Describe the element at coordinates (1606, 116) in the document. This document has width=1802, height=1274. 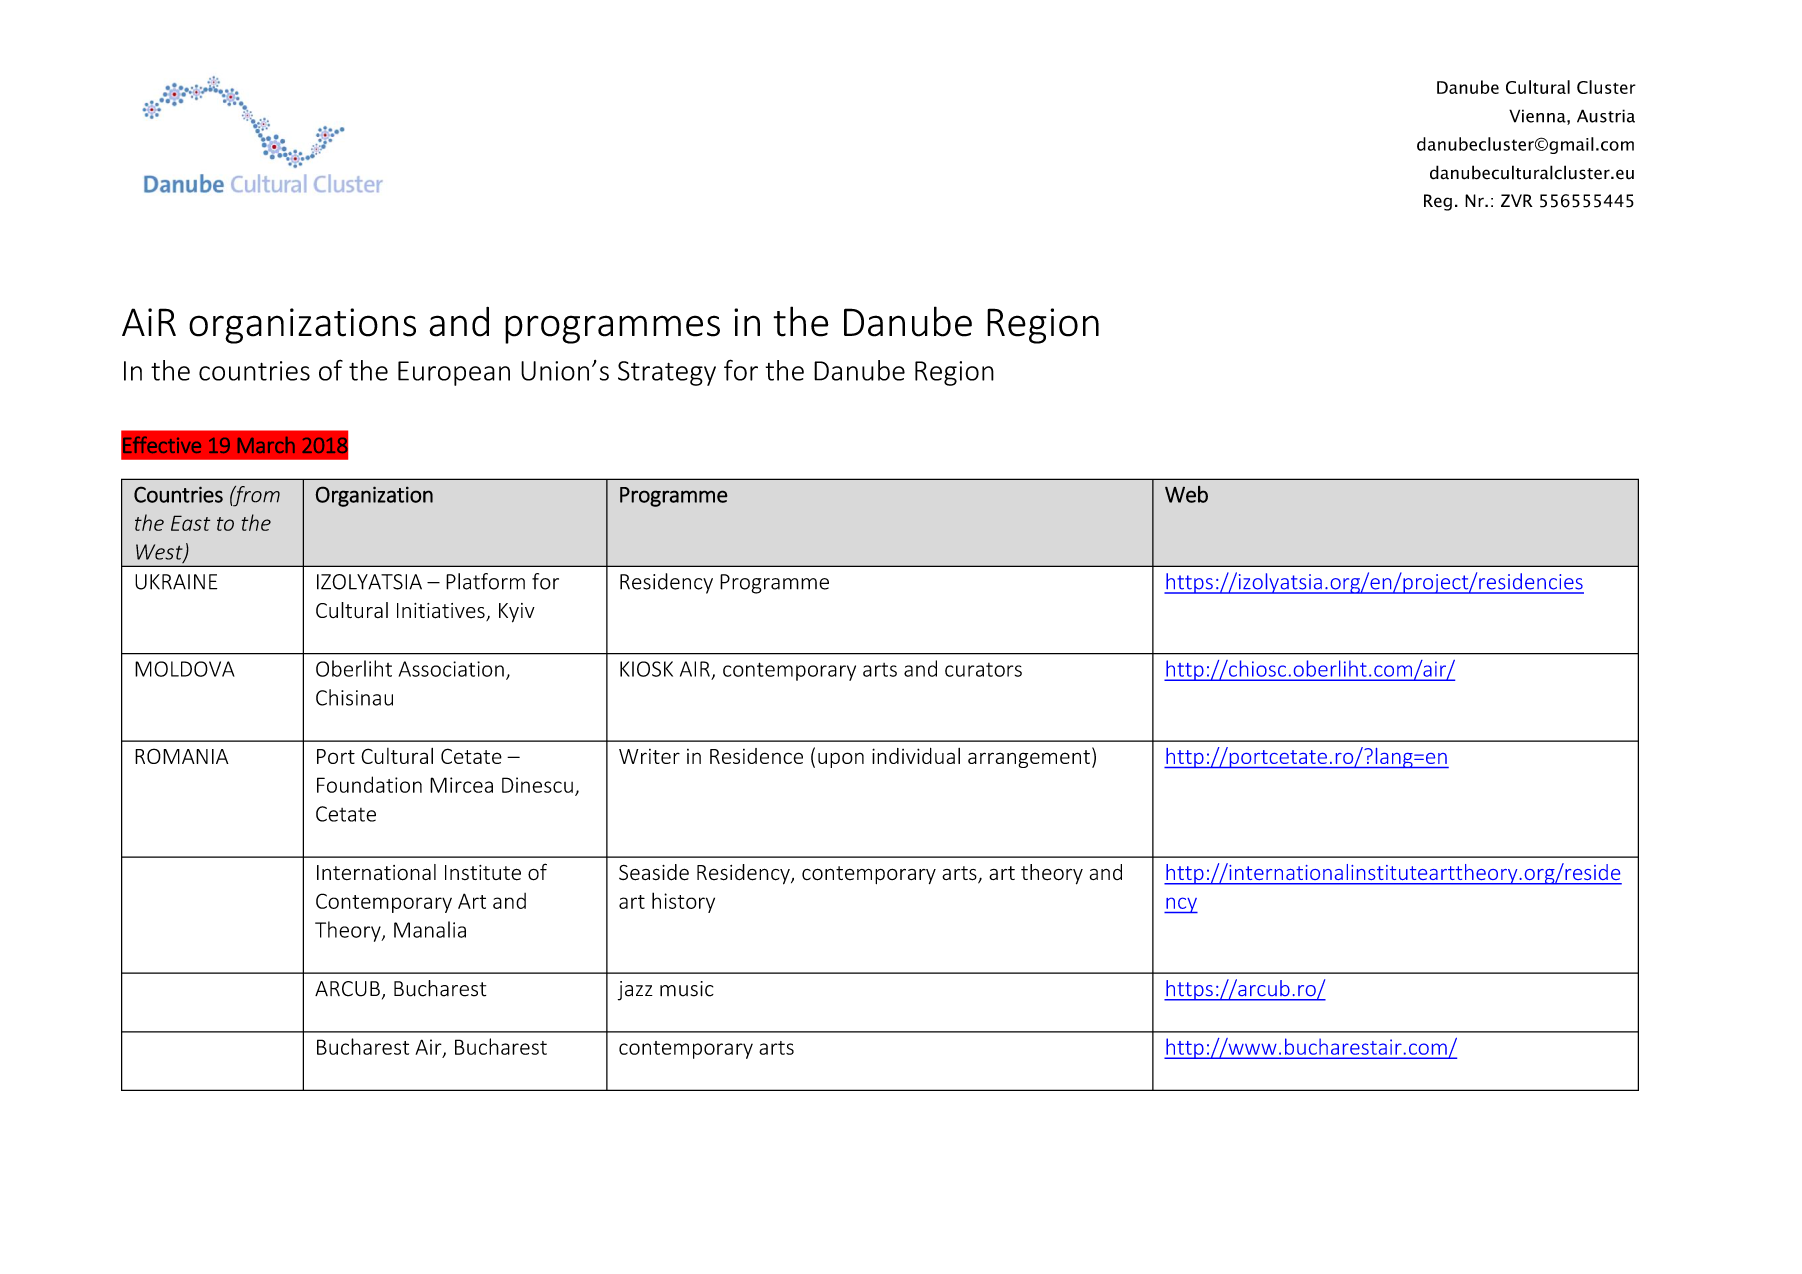
I see `Austria` at that location.
